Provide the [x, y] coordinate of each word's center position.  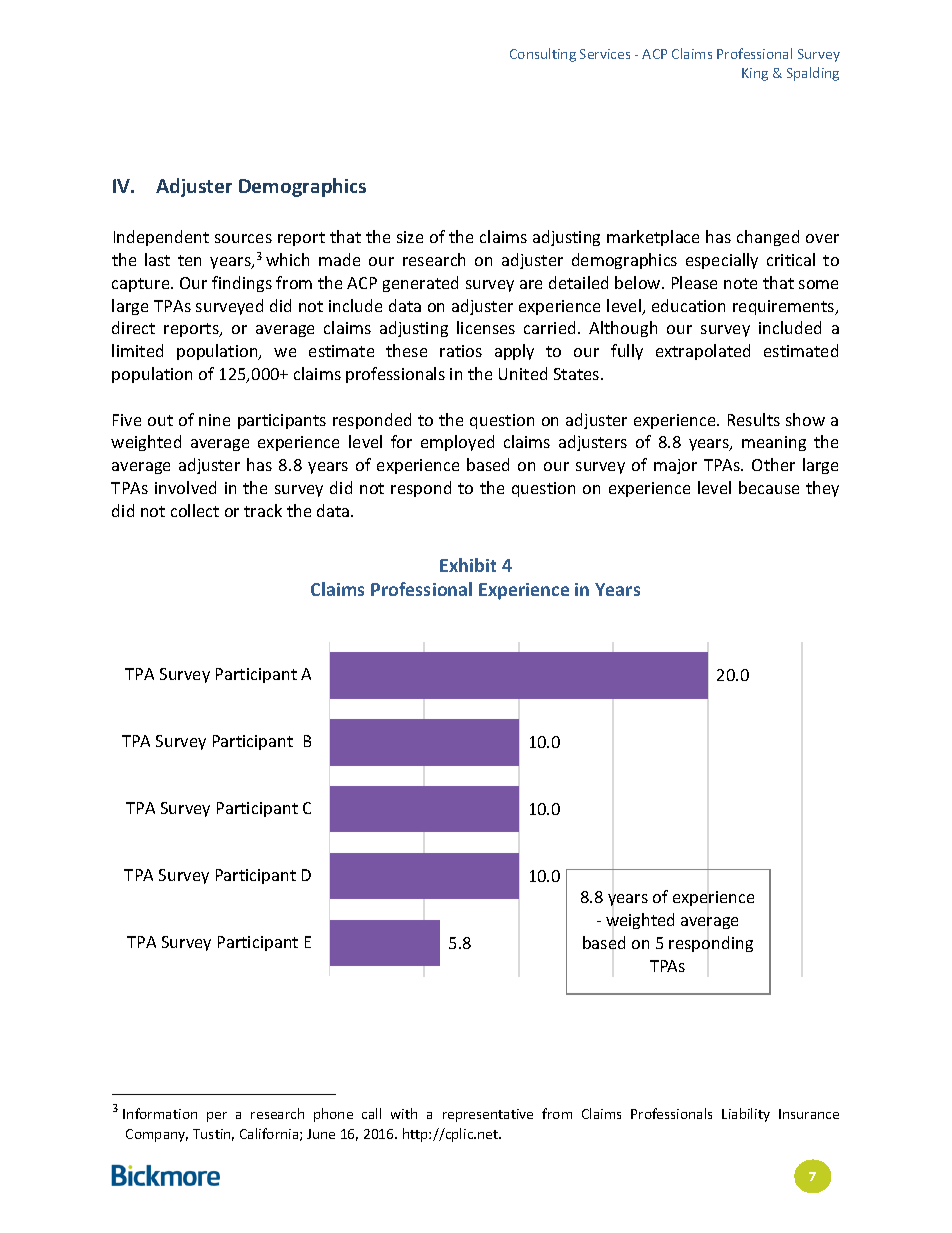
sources [243, 238]
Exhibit [468, 565]
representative [488, 1115]
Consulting [543, 55]
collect [195, 510]
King [755, 74]
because [769, 487]
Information [160, 1113]
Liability [746, 1115]
